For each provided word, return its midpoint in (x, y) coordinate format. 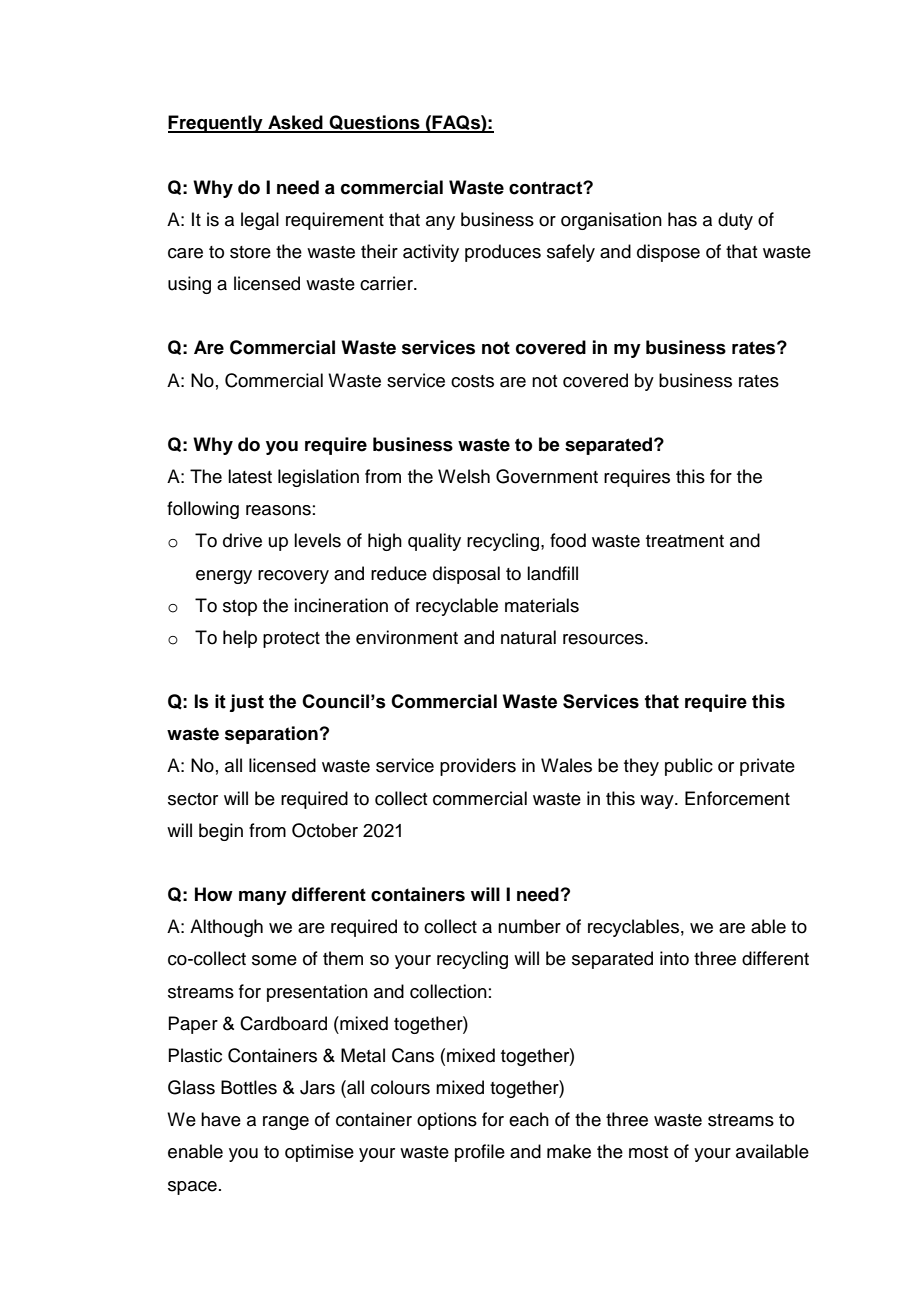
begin (221, 832)
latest (250, 476)
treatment (685, 541)
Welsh (464, 476)
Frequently (216, 124)
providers (478, 767)
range (286, 1123)
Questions (374, 124)
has (682, 219)
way (658, 802)
